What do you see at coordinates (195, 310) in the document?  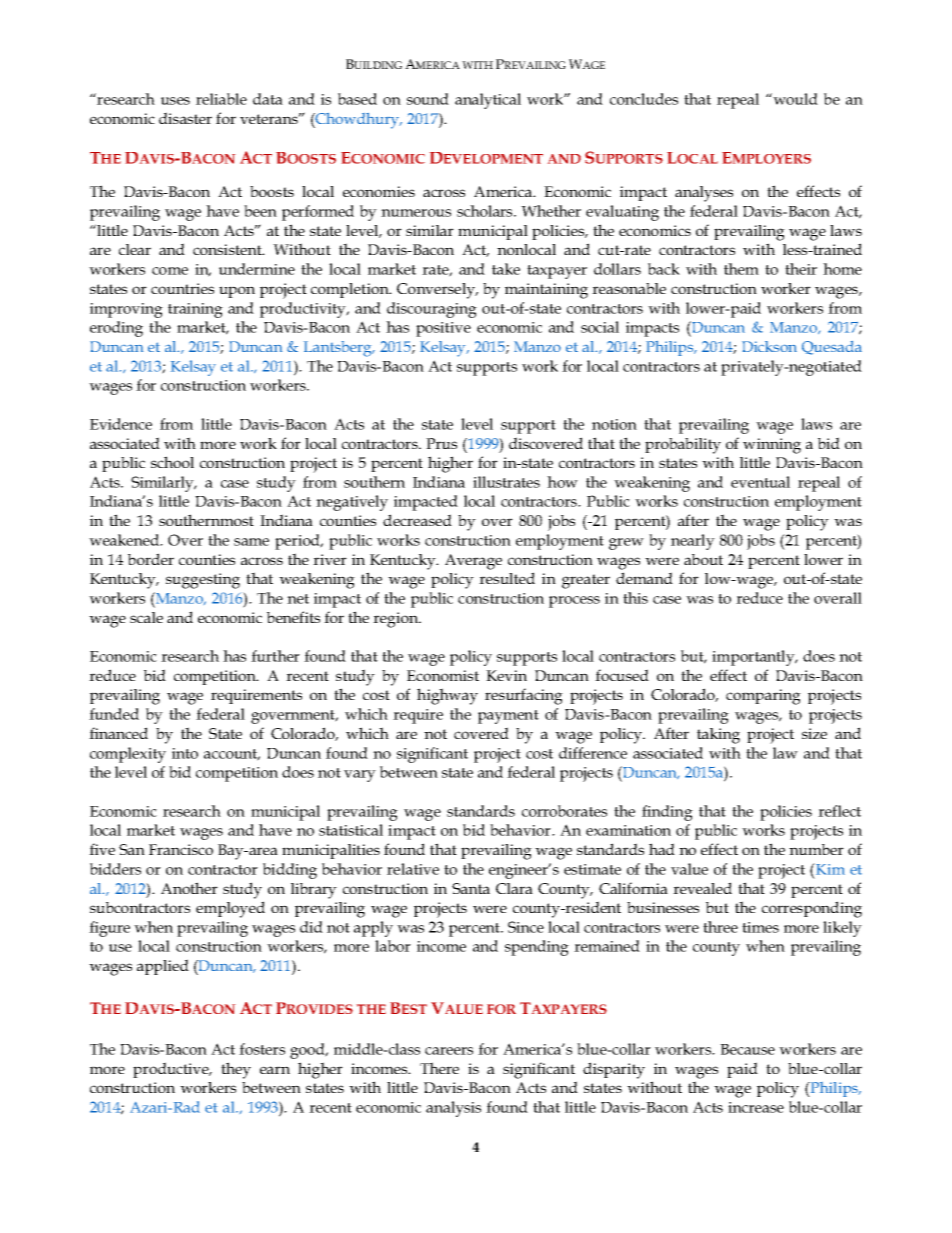 I see `training` at bounding box center [195, 310].
